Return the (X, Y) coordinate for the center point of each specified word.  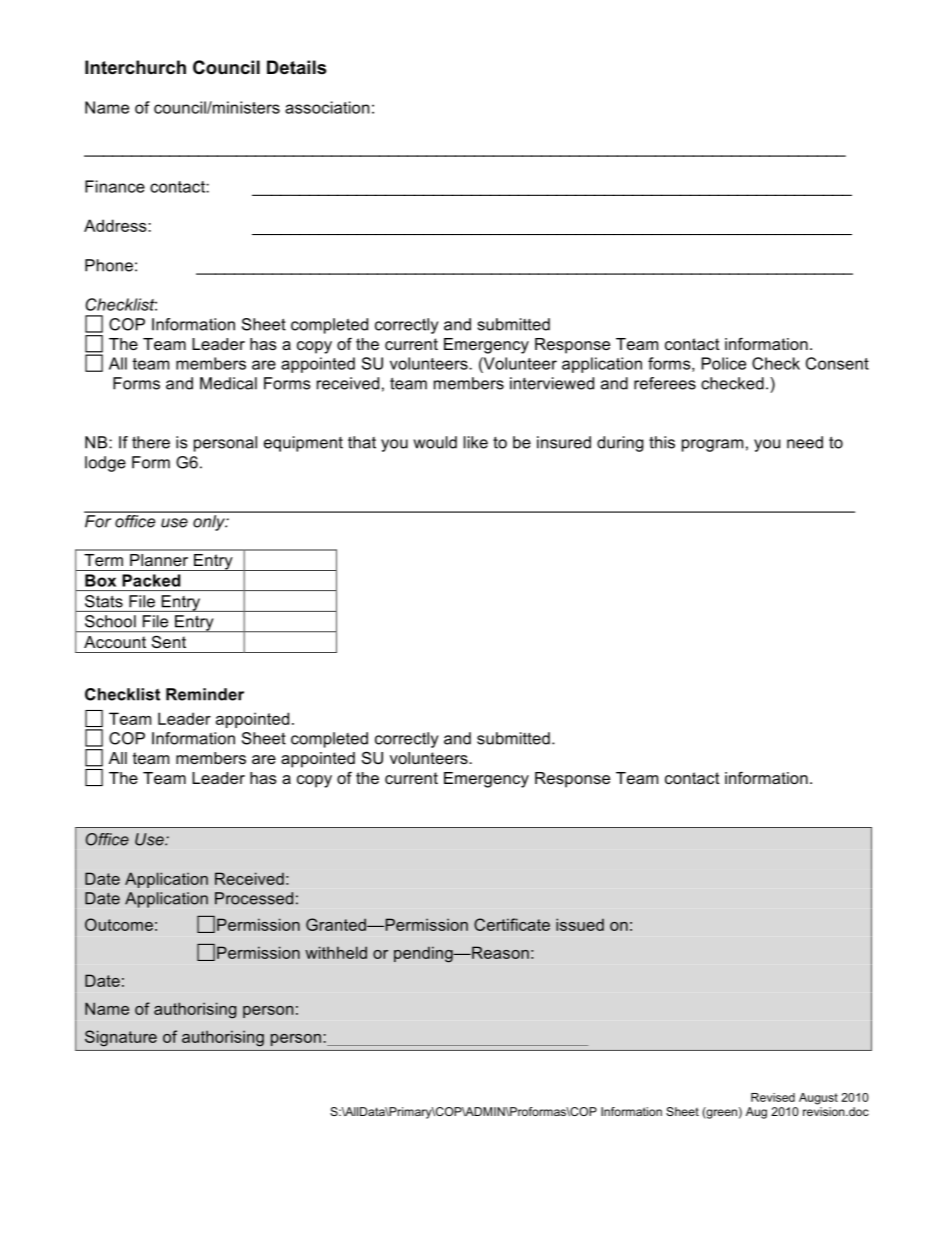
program (712, 445)
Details (296, 67)
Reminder (205, 694)
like (476, 442)
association (327, 107)
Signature (121, 1038)
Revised (773, 1097)
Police (723, 363)
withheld (336, 952)
